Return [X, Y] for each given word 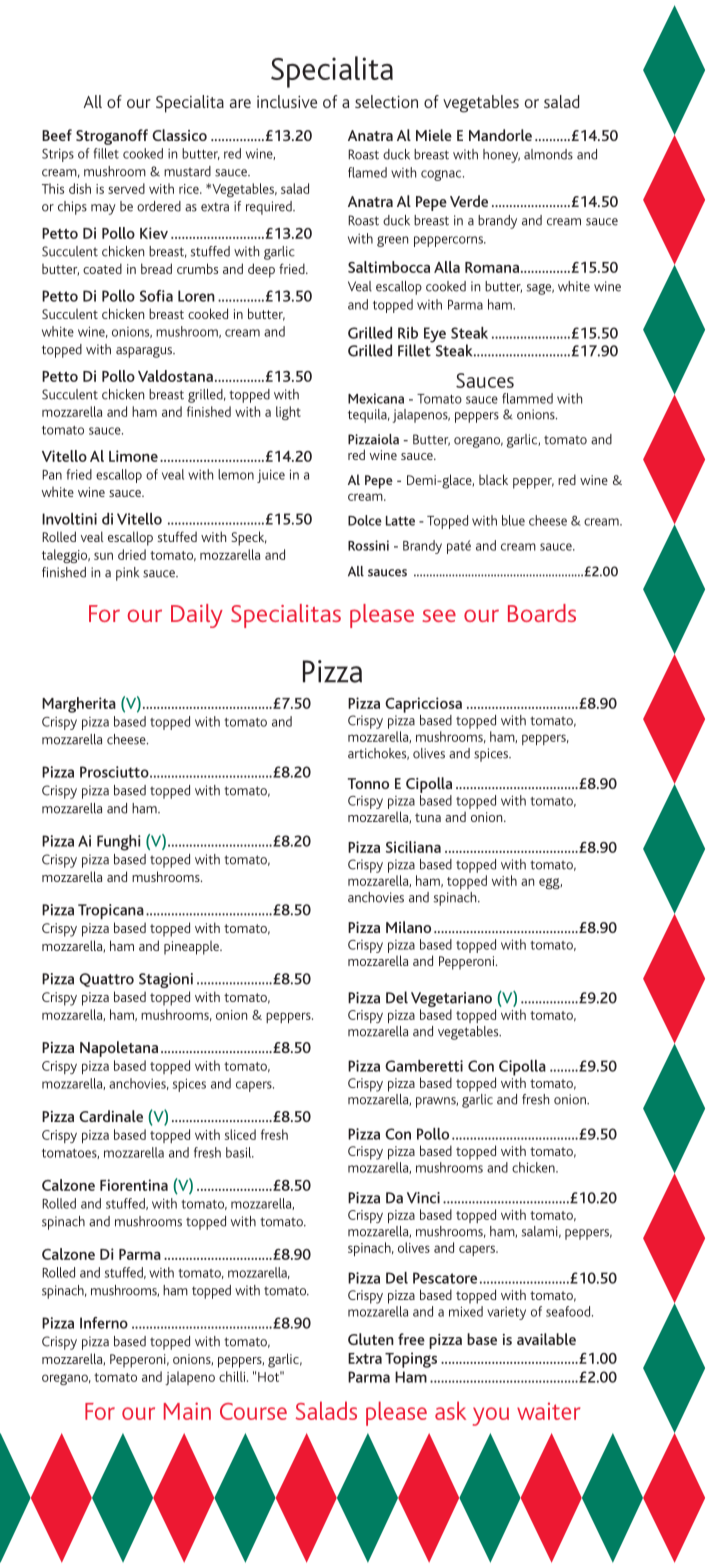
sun [103, 556]
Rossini [368, 545]
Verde [469, 201]
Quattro [106, 980]
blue [513, 520]
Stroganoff [112, 137]
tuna [428, 817]
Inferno [104, 1323]
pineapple [192, 948]
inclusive [287, 101]
